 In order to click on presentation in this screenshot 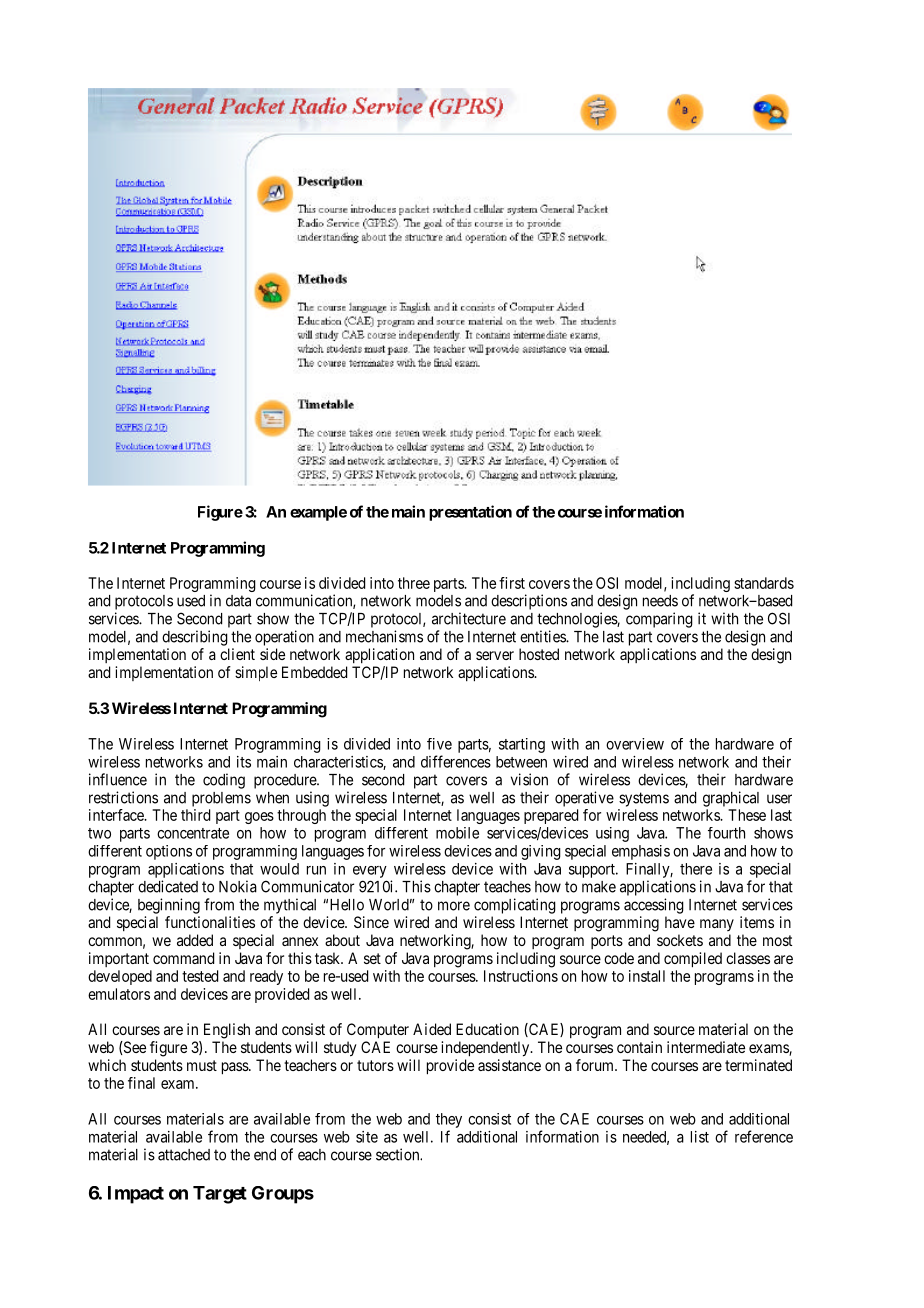, I will do `click(470, 513)`.
